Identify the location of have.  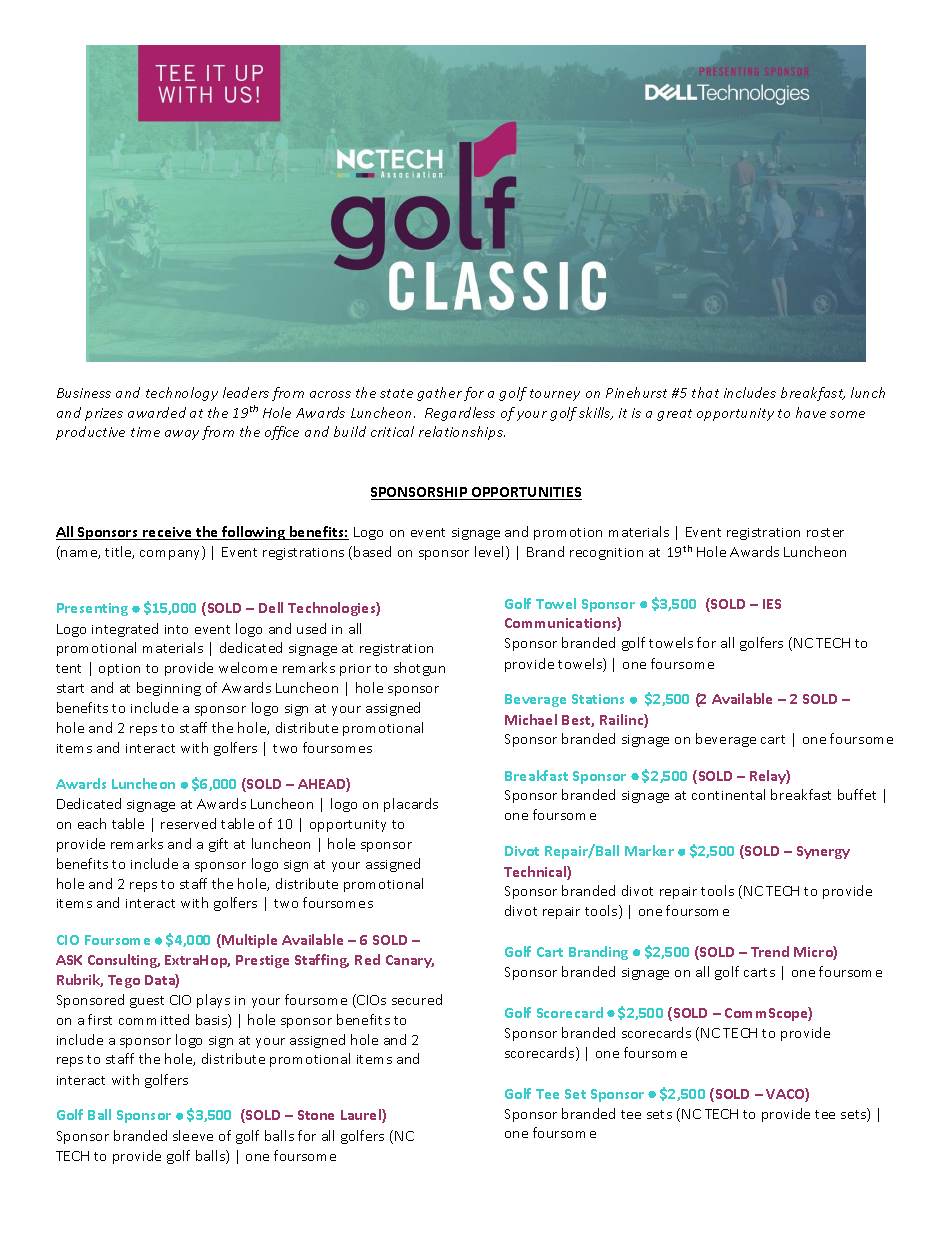
(811, 412).
